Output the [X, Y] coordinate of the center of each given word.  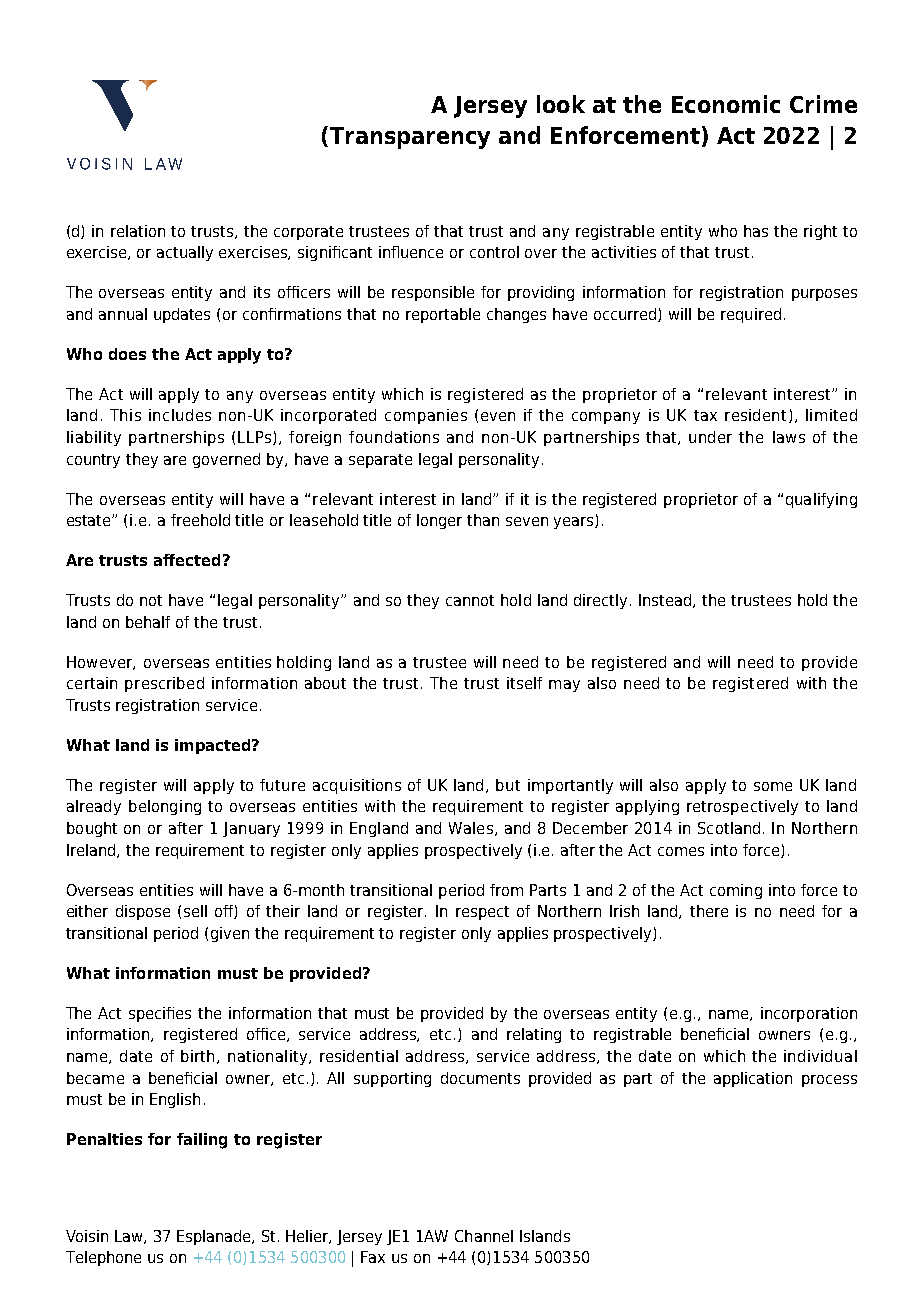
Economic [726, 104]
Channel [484, 1236]
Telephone [103, 1258]
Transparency [410, 138]
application [753, 1079]
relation [138, 231]
